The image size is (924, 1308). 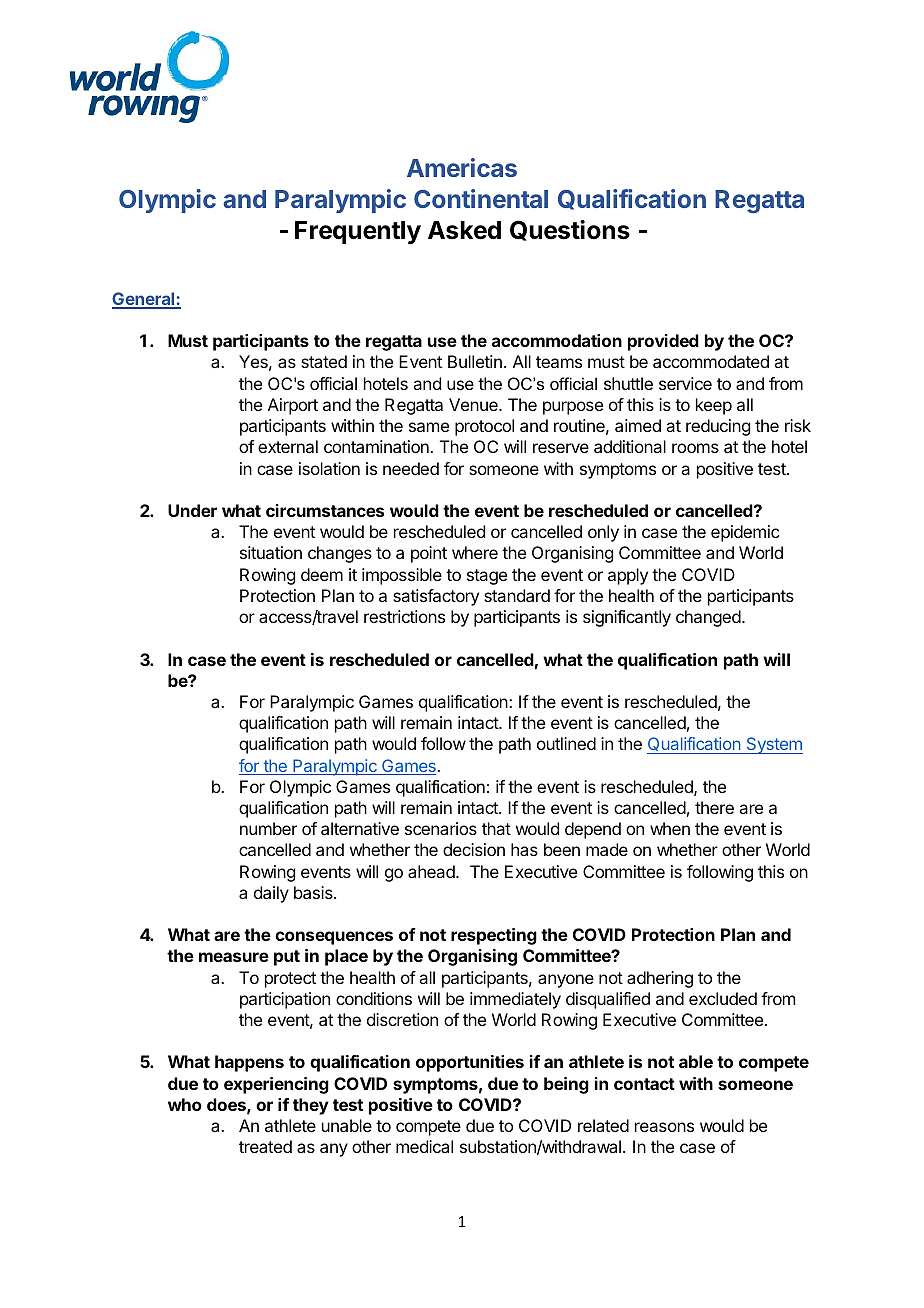 I want to click on Questions, so click(x=570, y=230).
